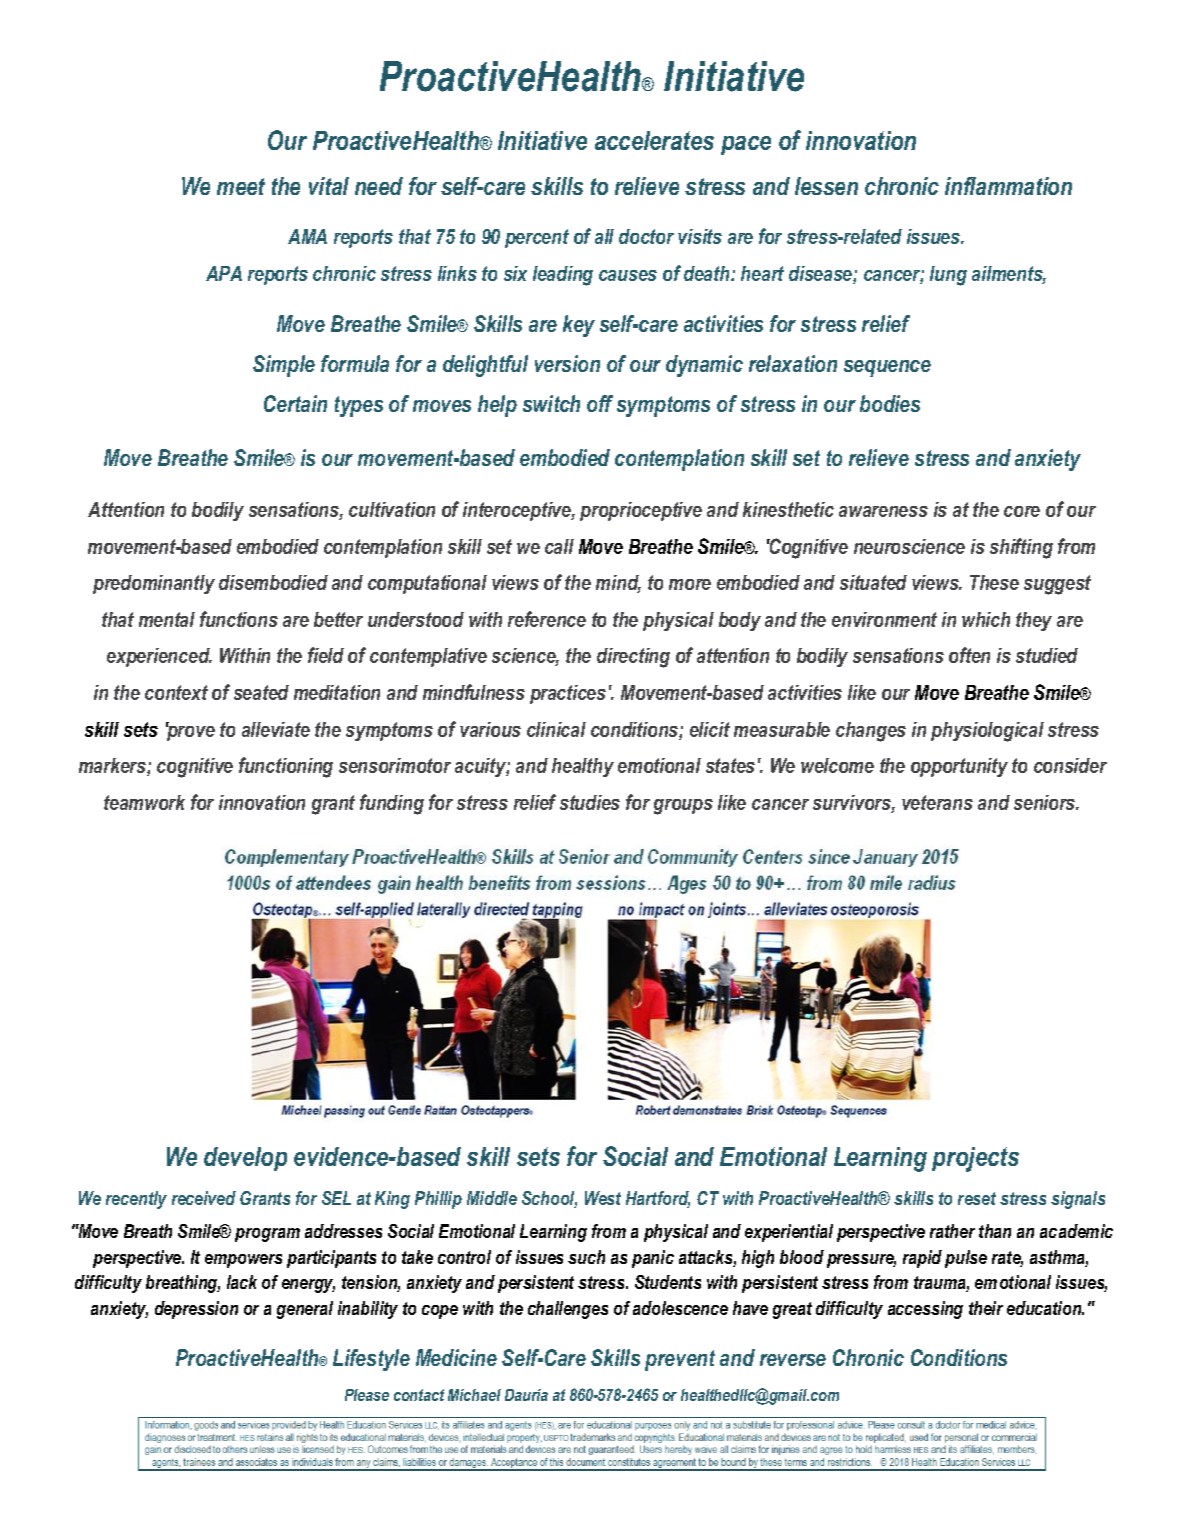 This document has height=1532, width=1184. I want to click on teamwork, so click(144, 802).
